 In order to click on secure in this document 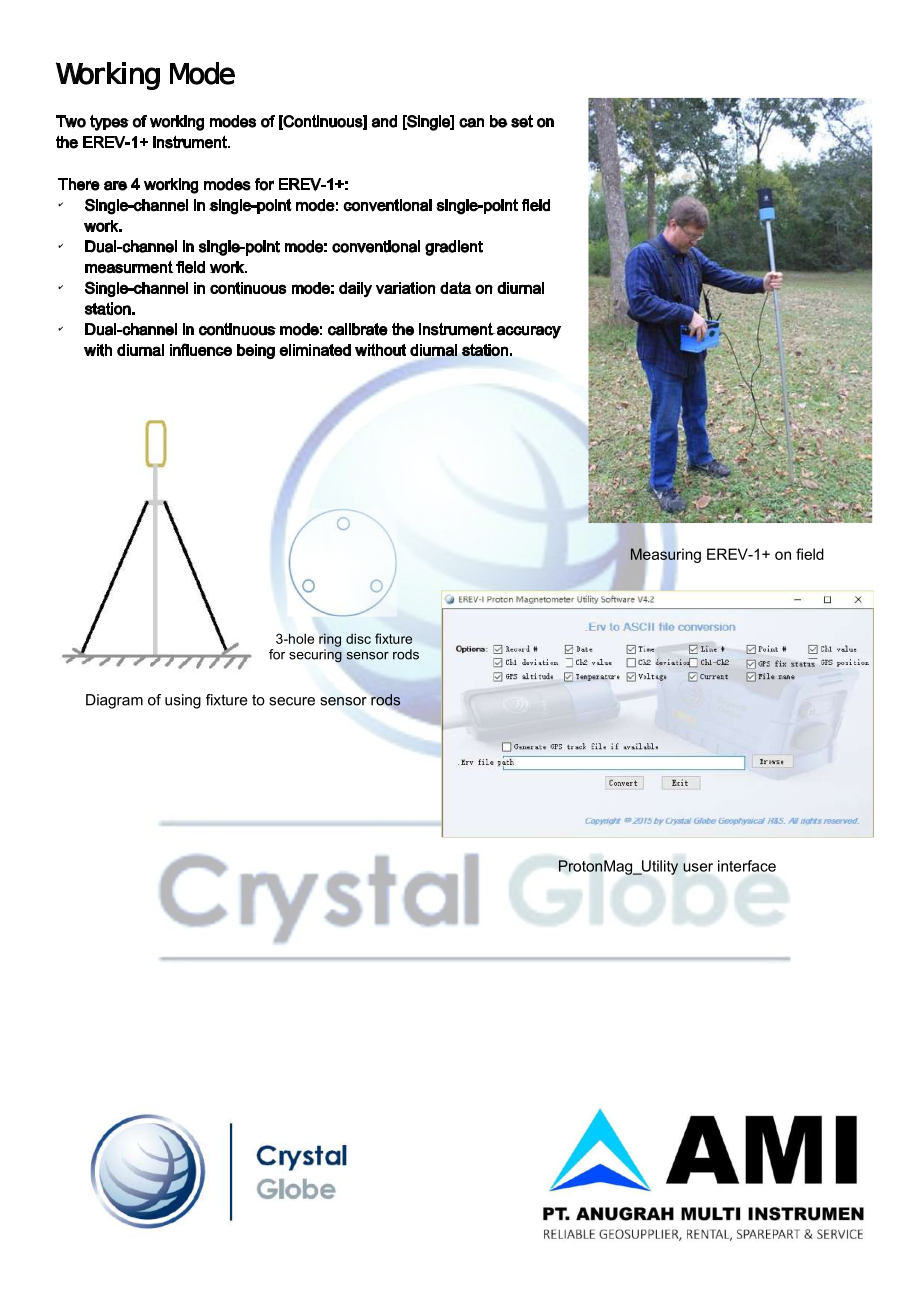, I will do `click(292, 701)`.
